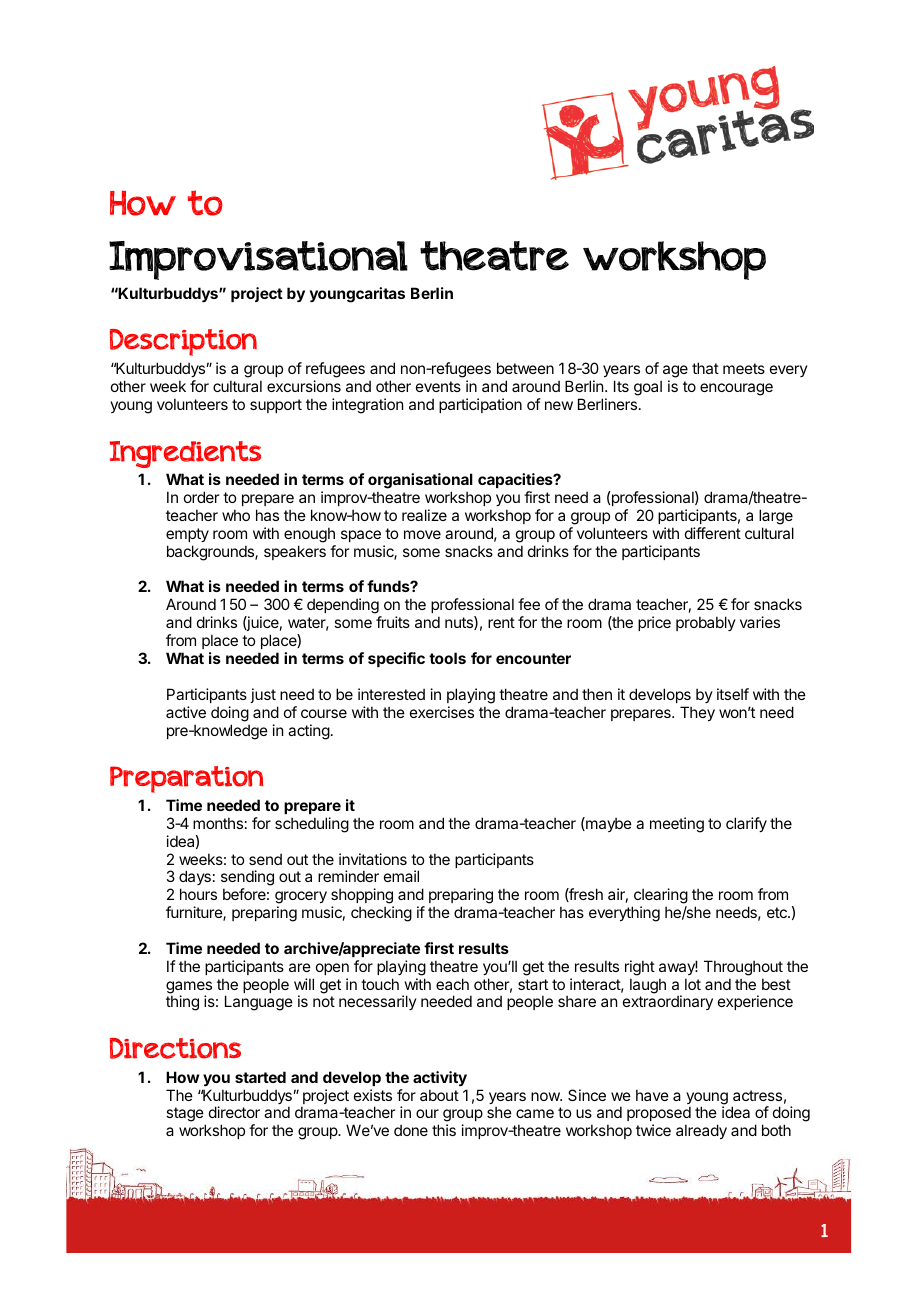  Describe the element at coordinates (309, 732) in the screenshot. I see `acting` at that location.
